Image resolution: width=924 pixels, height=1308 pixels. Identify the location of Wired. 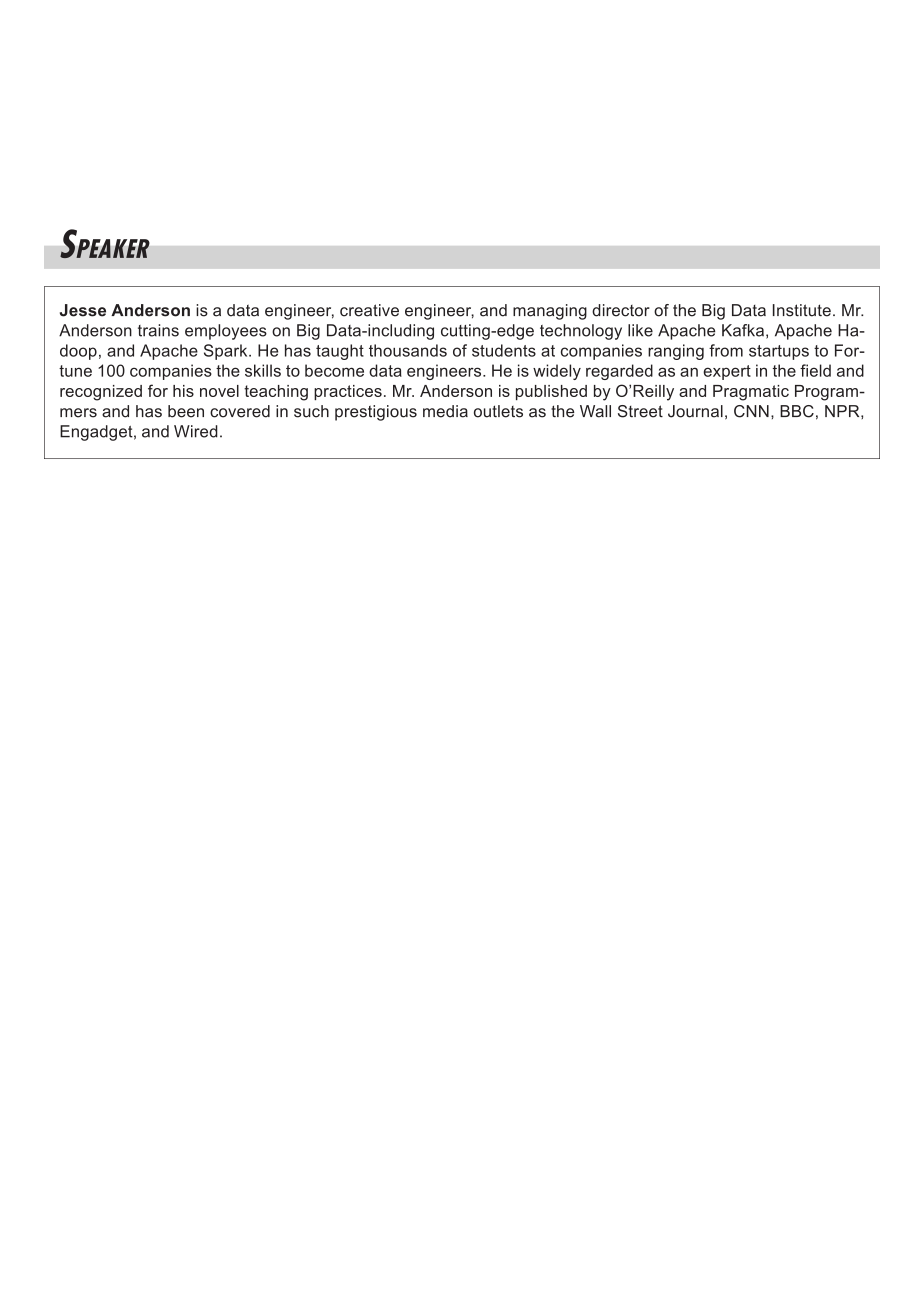
(196, 431).
